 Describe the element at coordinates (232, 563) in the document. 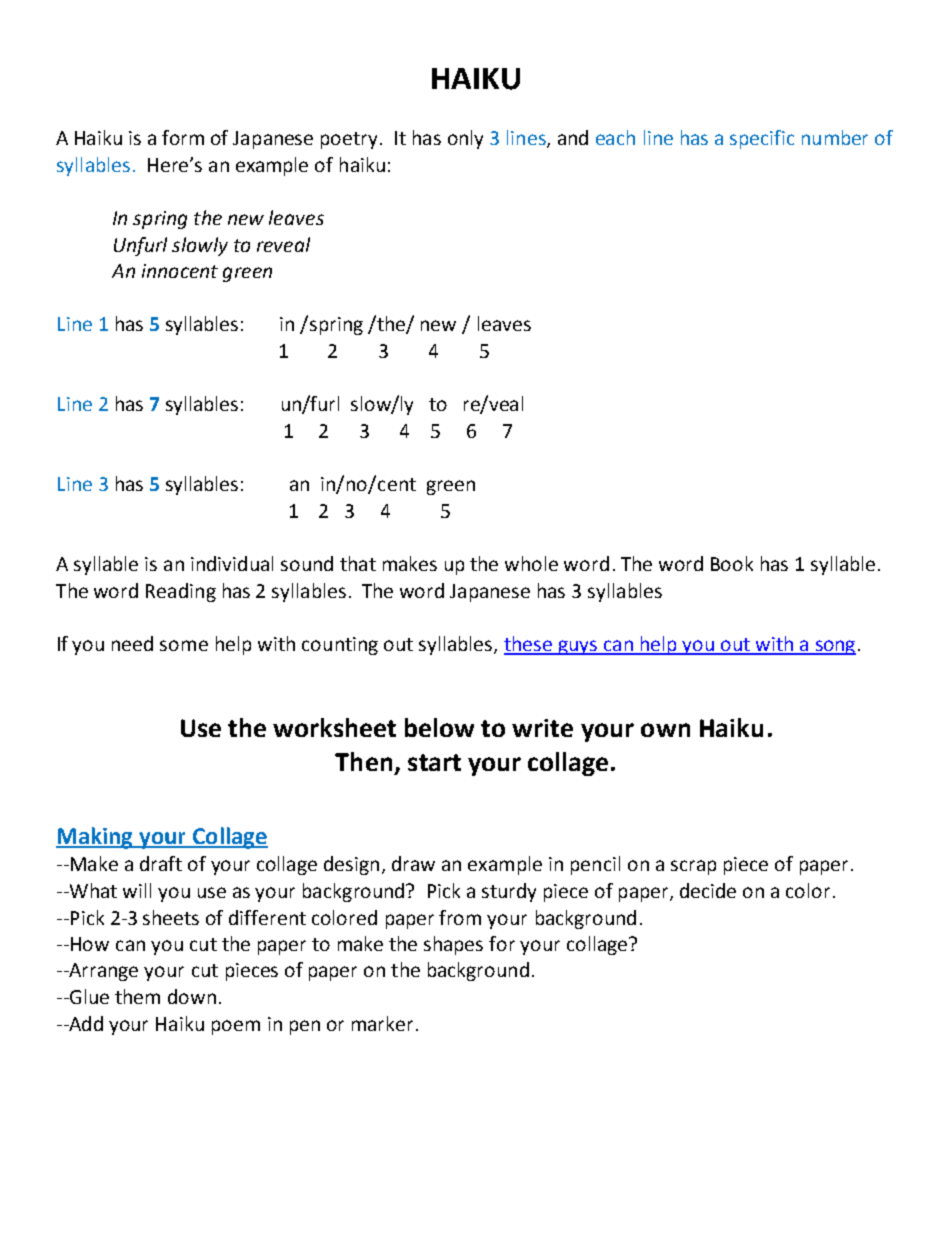

I see `individual` at that location.
